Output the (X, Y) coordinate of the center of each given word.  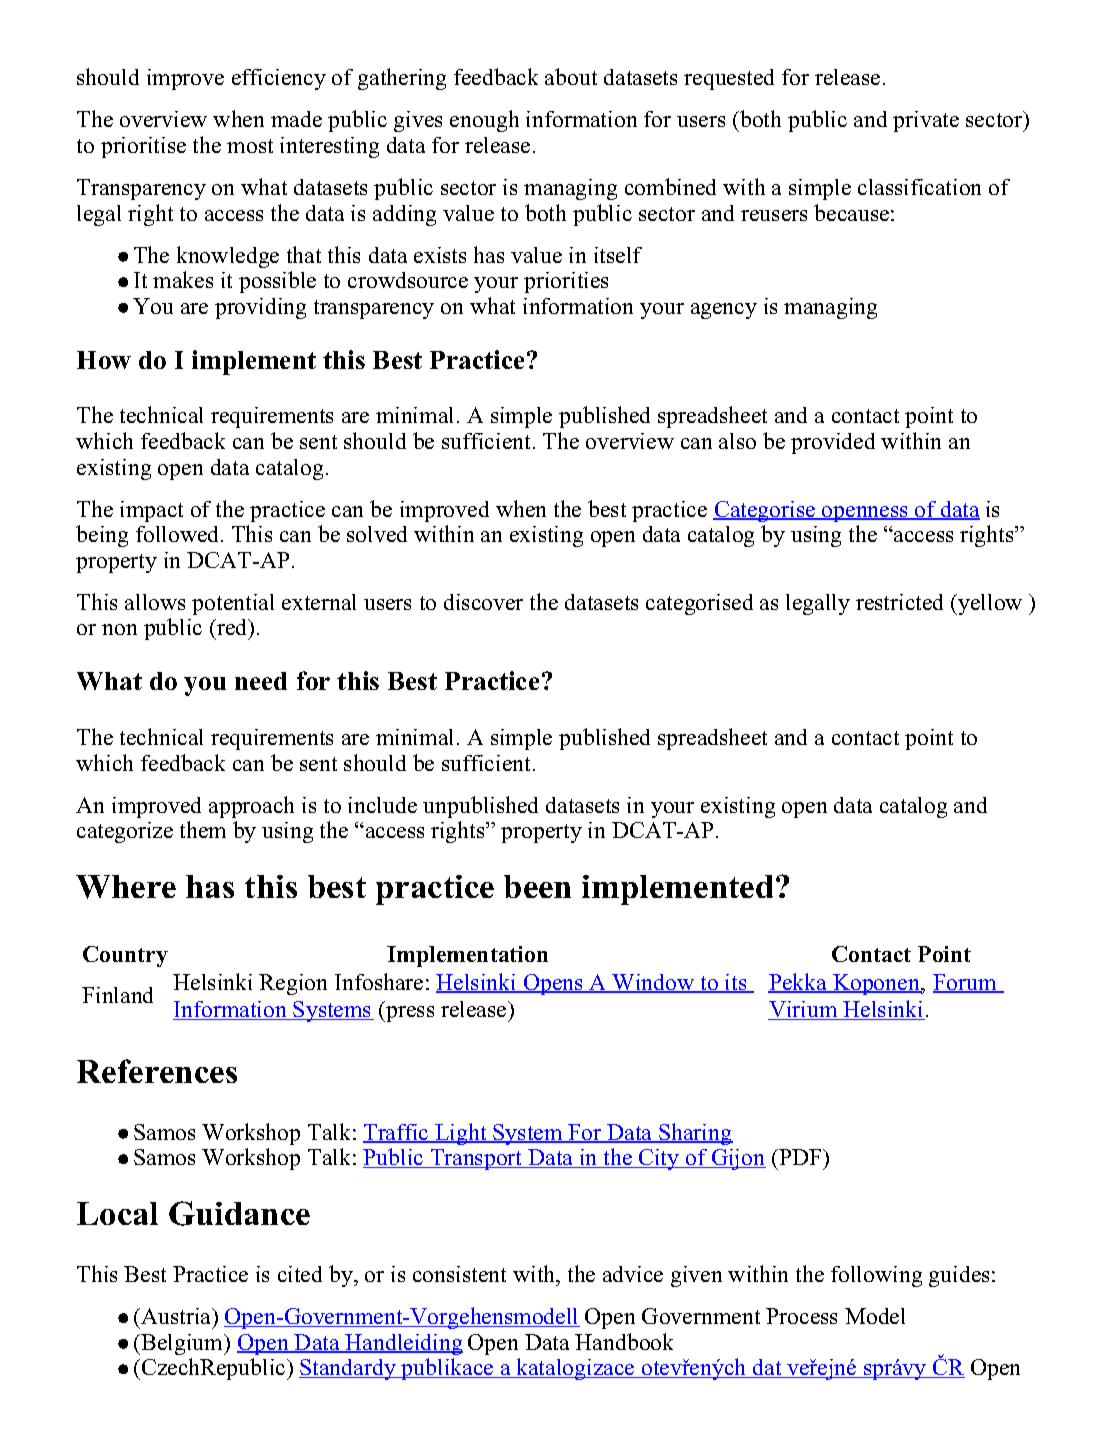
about (571, 76)
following (876, 1276)
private (926, 121)
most (250, 146)
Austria (176, 1316)
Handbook (624, 1341)
